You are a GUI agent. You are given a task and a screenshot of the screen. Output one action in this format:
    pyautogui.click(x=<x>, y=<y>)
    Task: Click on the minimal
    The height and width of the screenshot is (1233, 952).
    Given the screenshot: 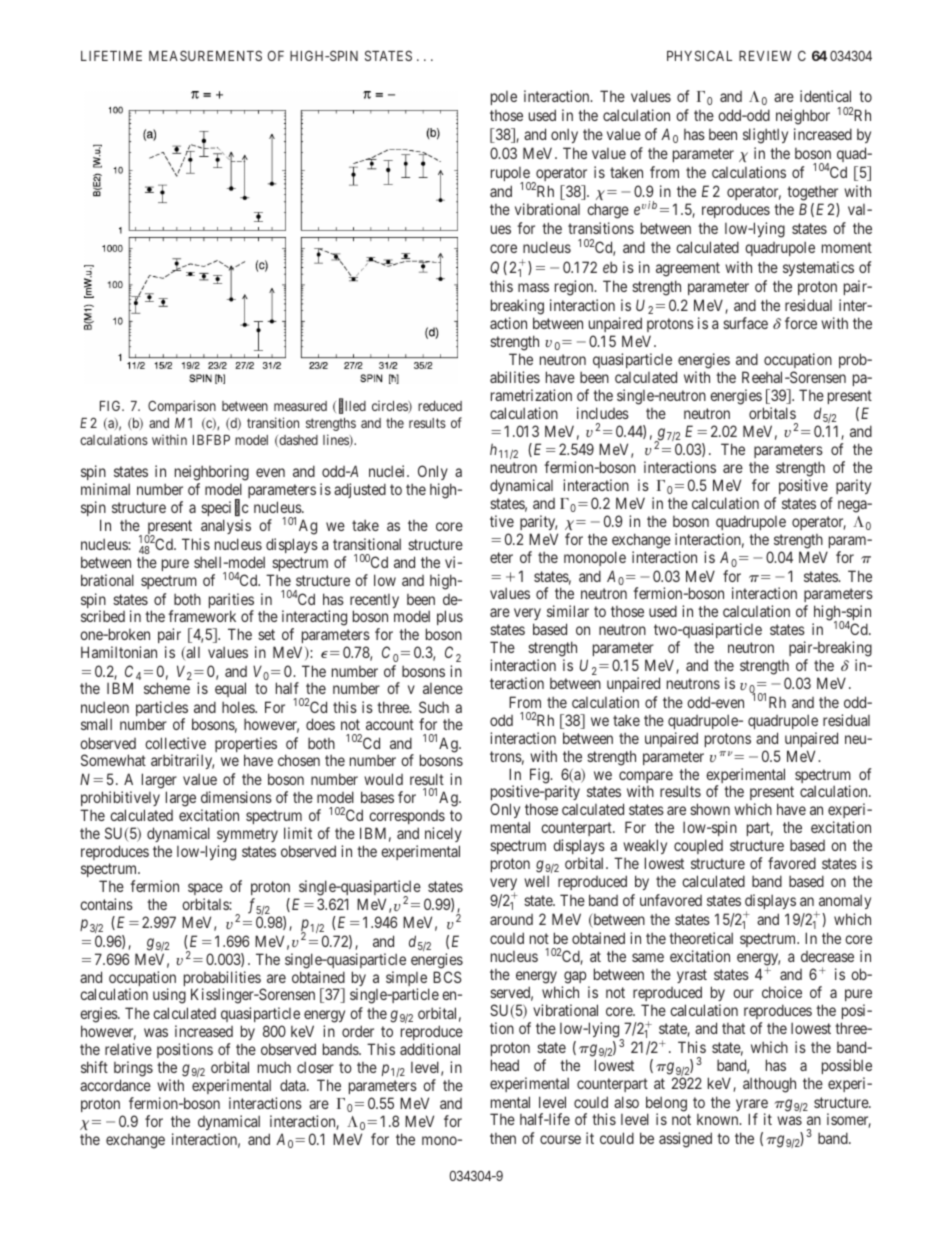 What is the action you would take?
    pyautogui.click(x=105, y=489)
